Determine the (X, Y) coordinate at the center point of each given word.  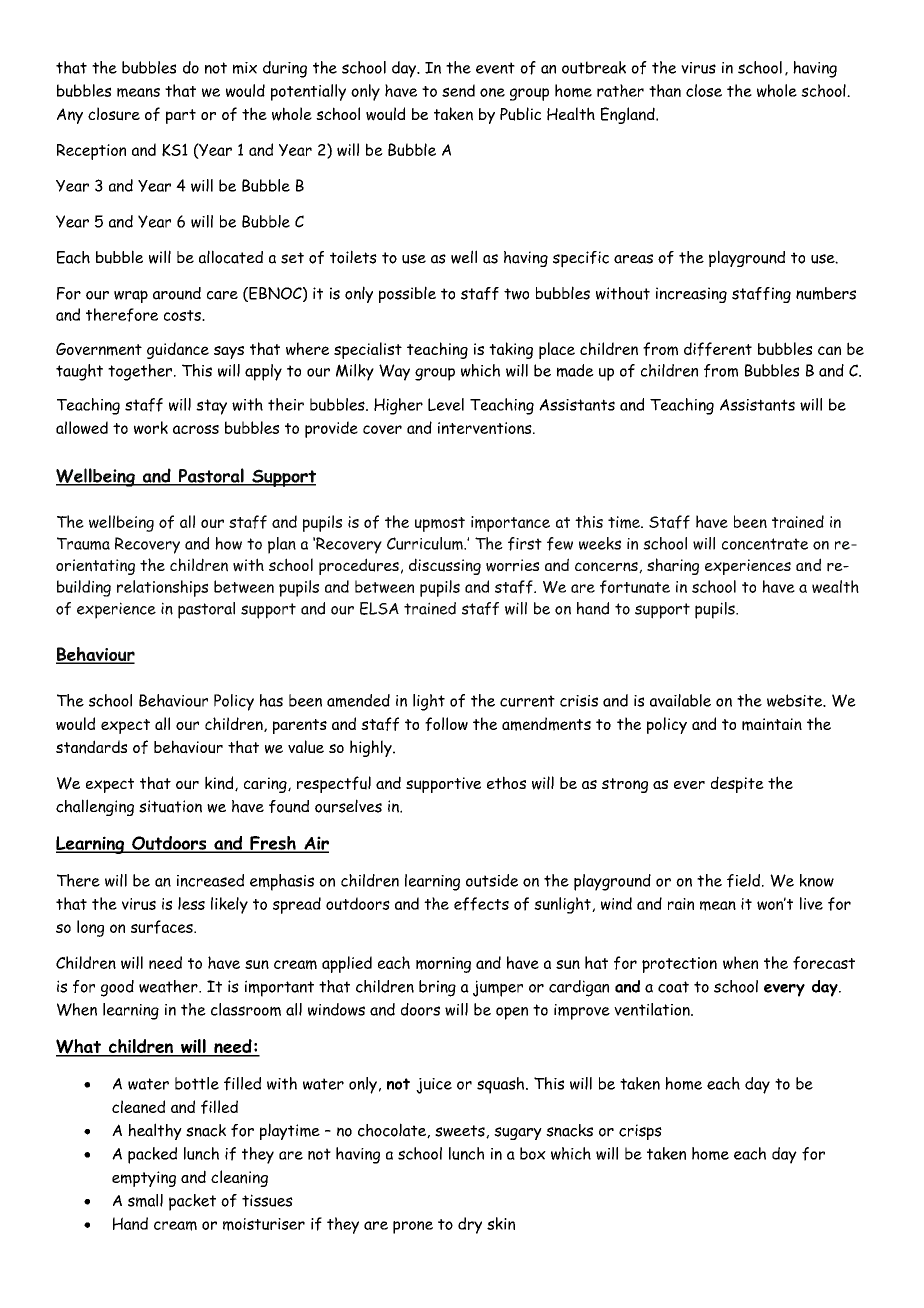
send (458, 90)
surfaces (163, 927)
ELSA (379, 608)
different (718, 349)
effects (481, 904)
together (141, 372)
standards (91, 747)
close (704, 90)
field (743, 881)
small (145, 1200)
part (181, 116)
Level (446, 404)
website (796, 700)
